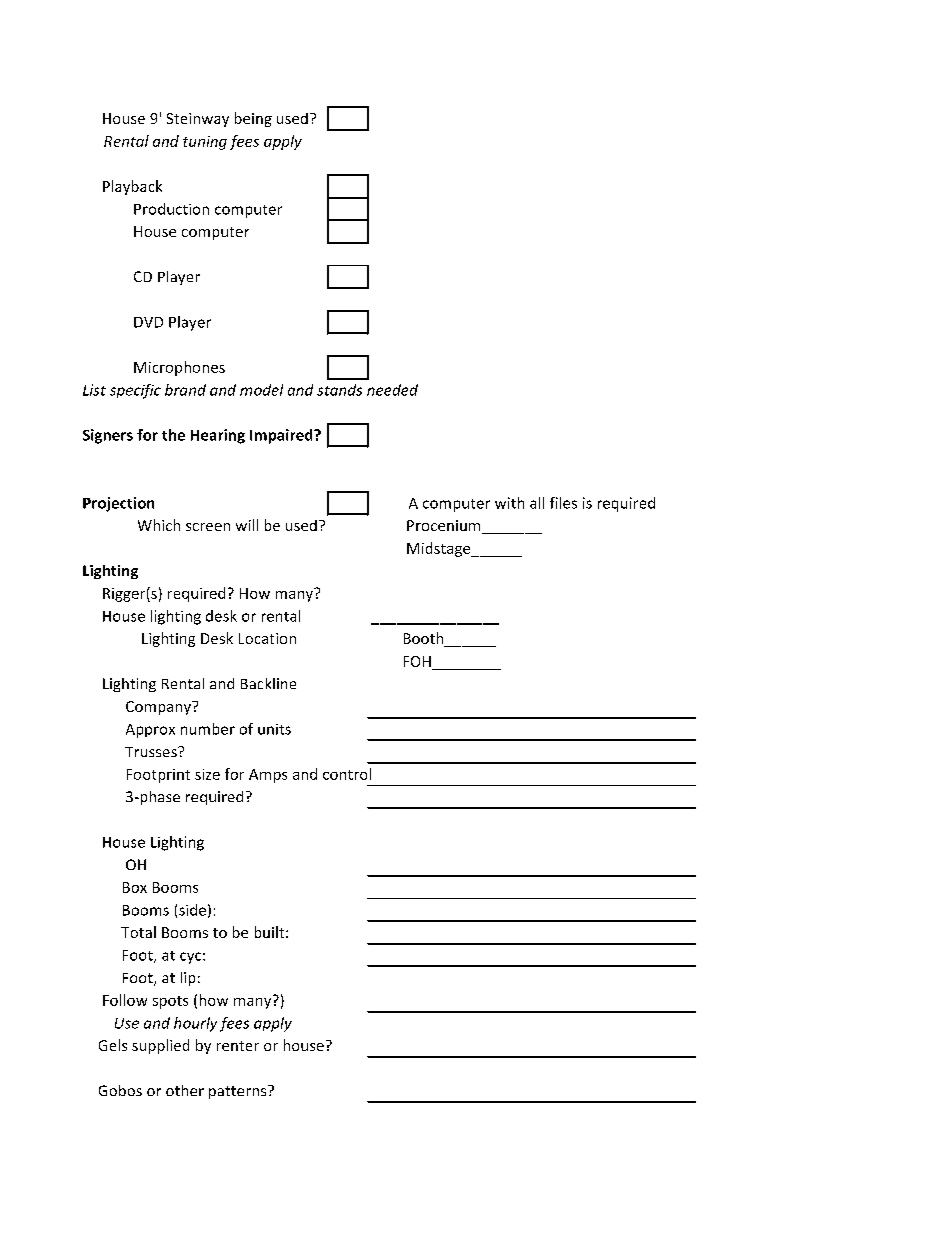 Image resolution: width=952 pixels, height=1233 pixels. I want to click on Signers, so click(108, 436).
